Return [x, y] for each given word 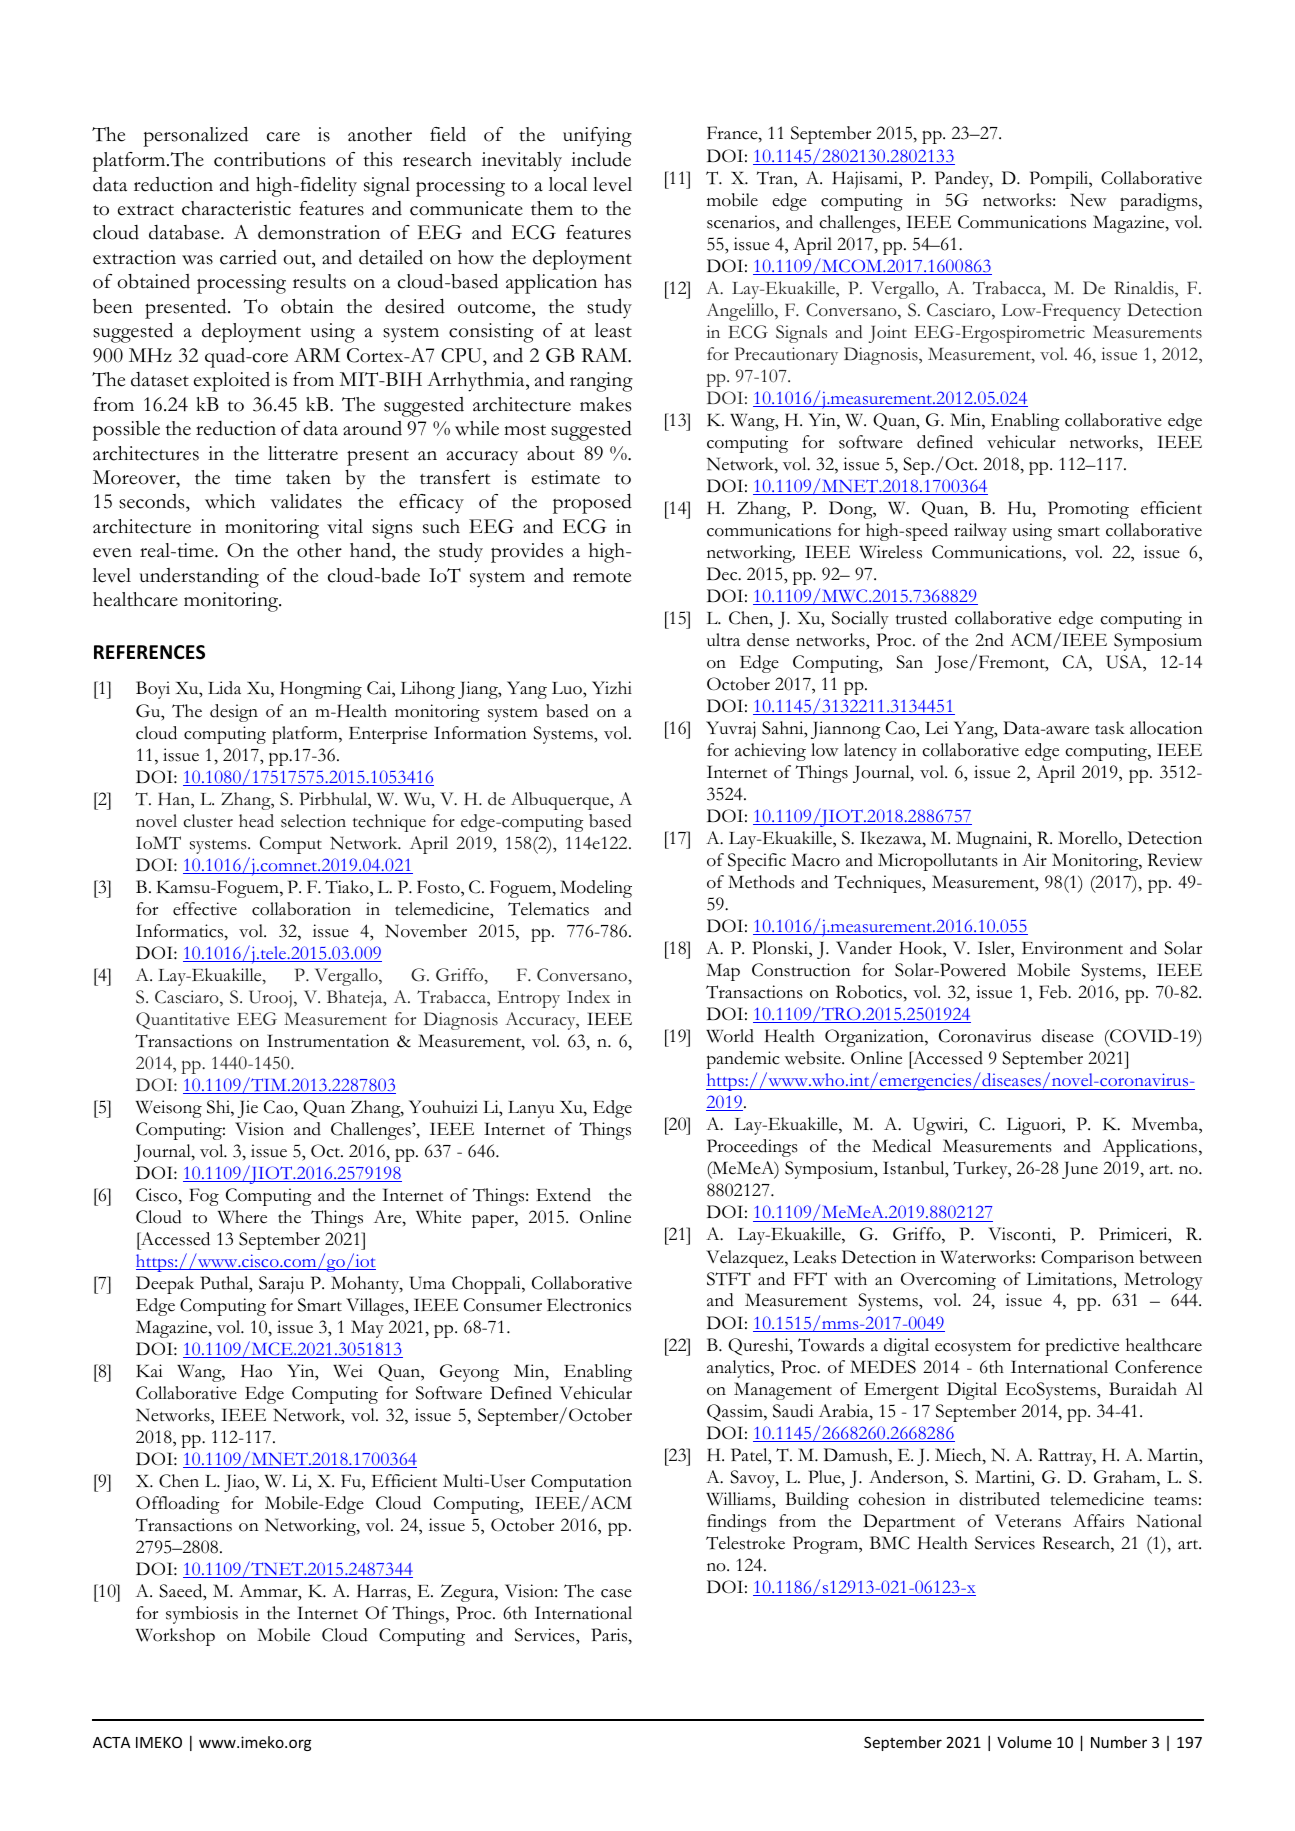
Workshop [175, 1637]
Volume [1024, 1742]
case [616, 1593]
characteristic [236, 208]
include [601, 159]
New [1088, 200]
